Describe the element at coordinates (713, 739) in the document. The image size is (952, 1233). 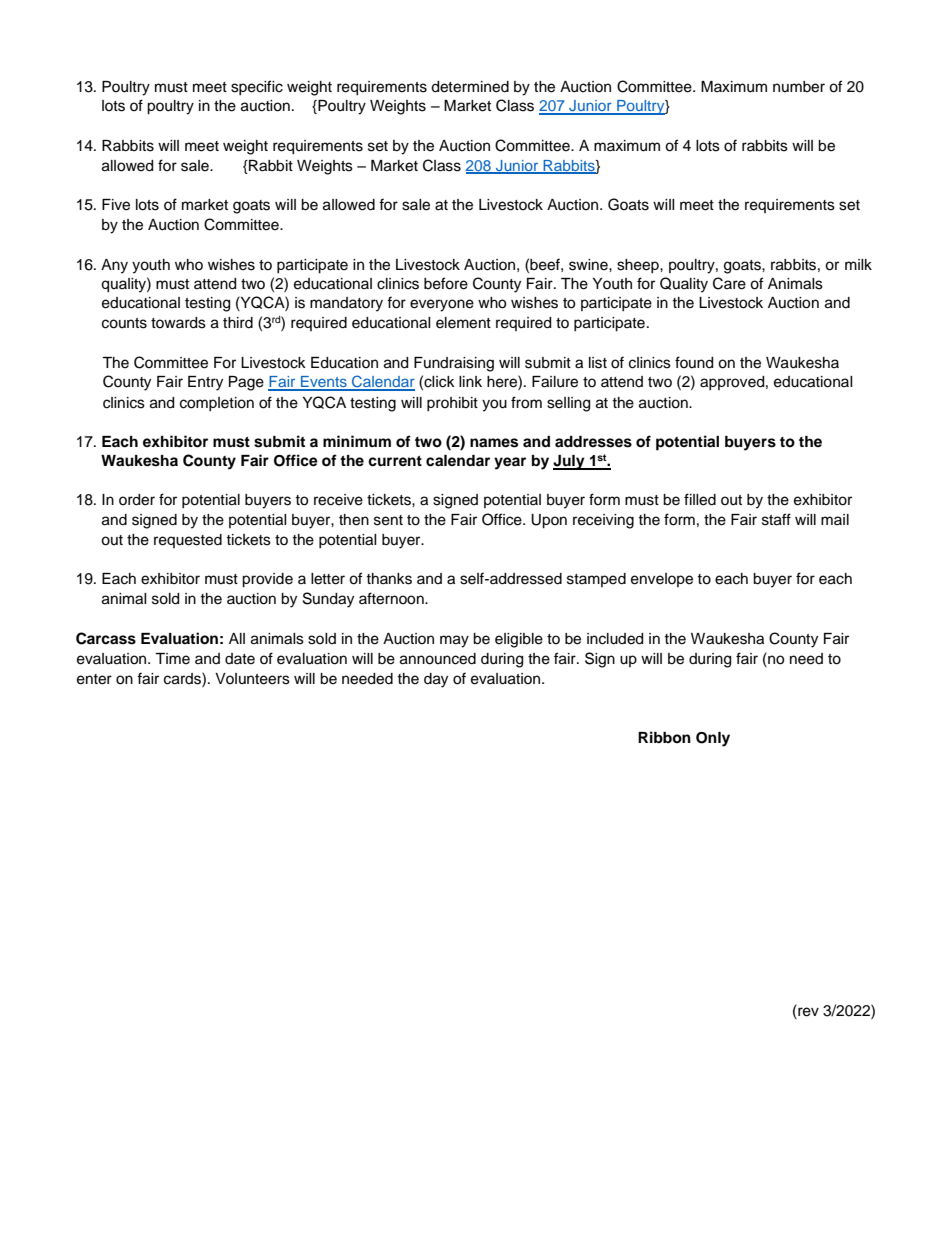
I see `Only` at that location.
